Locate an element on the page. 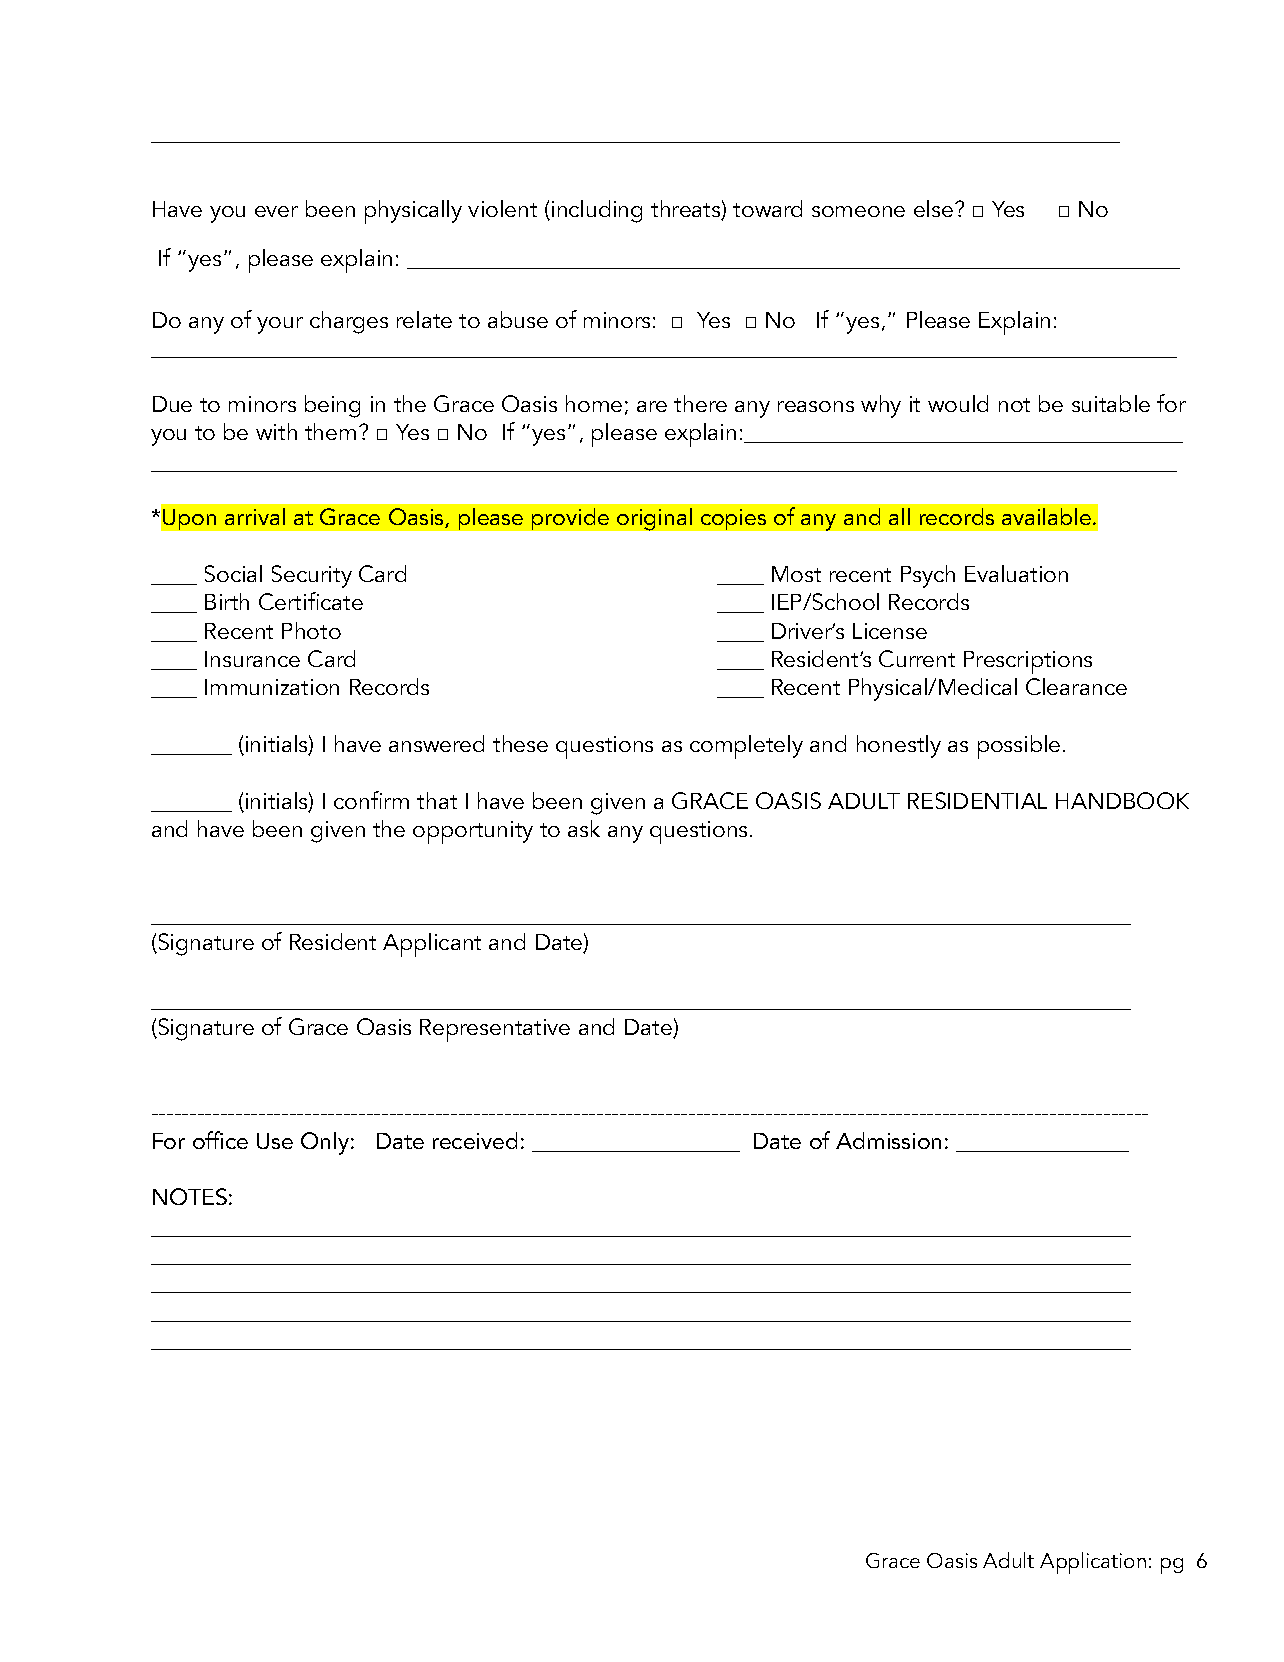  ask is located at coordinates (584, 828).
